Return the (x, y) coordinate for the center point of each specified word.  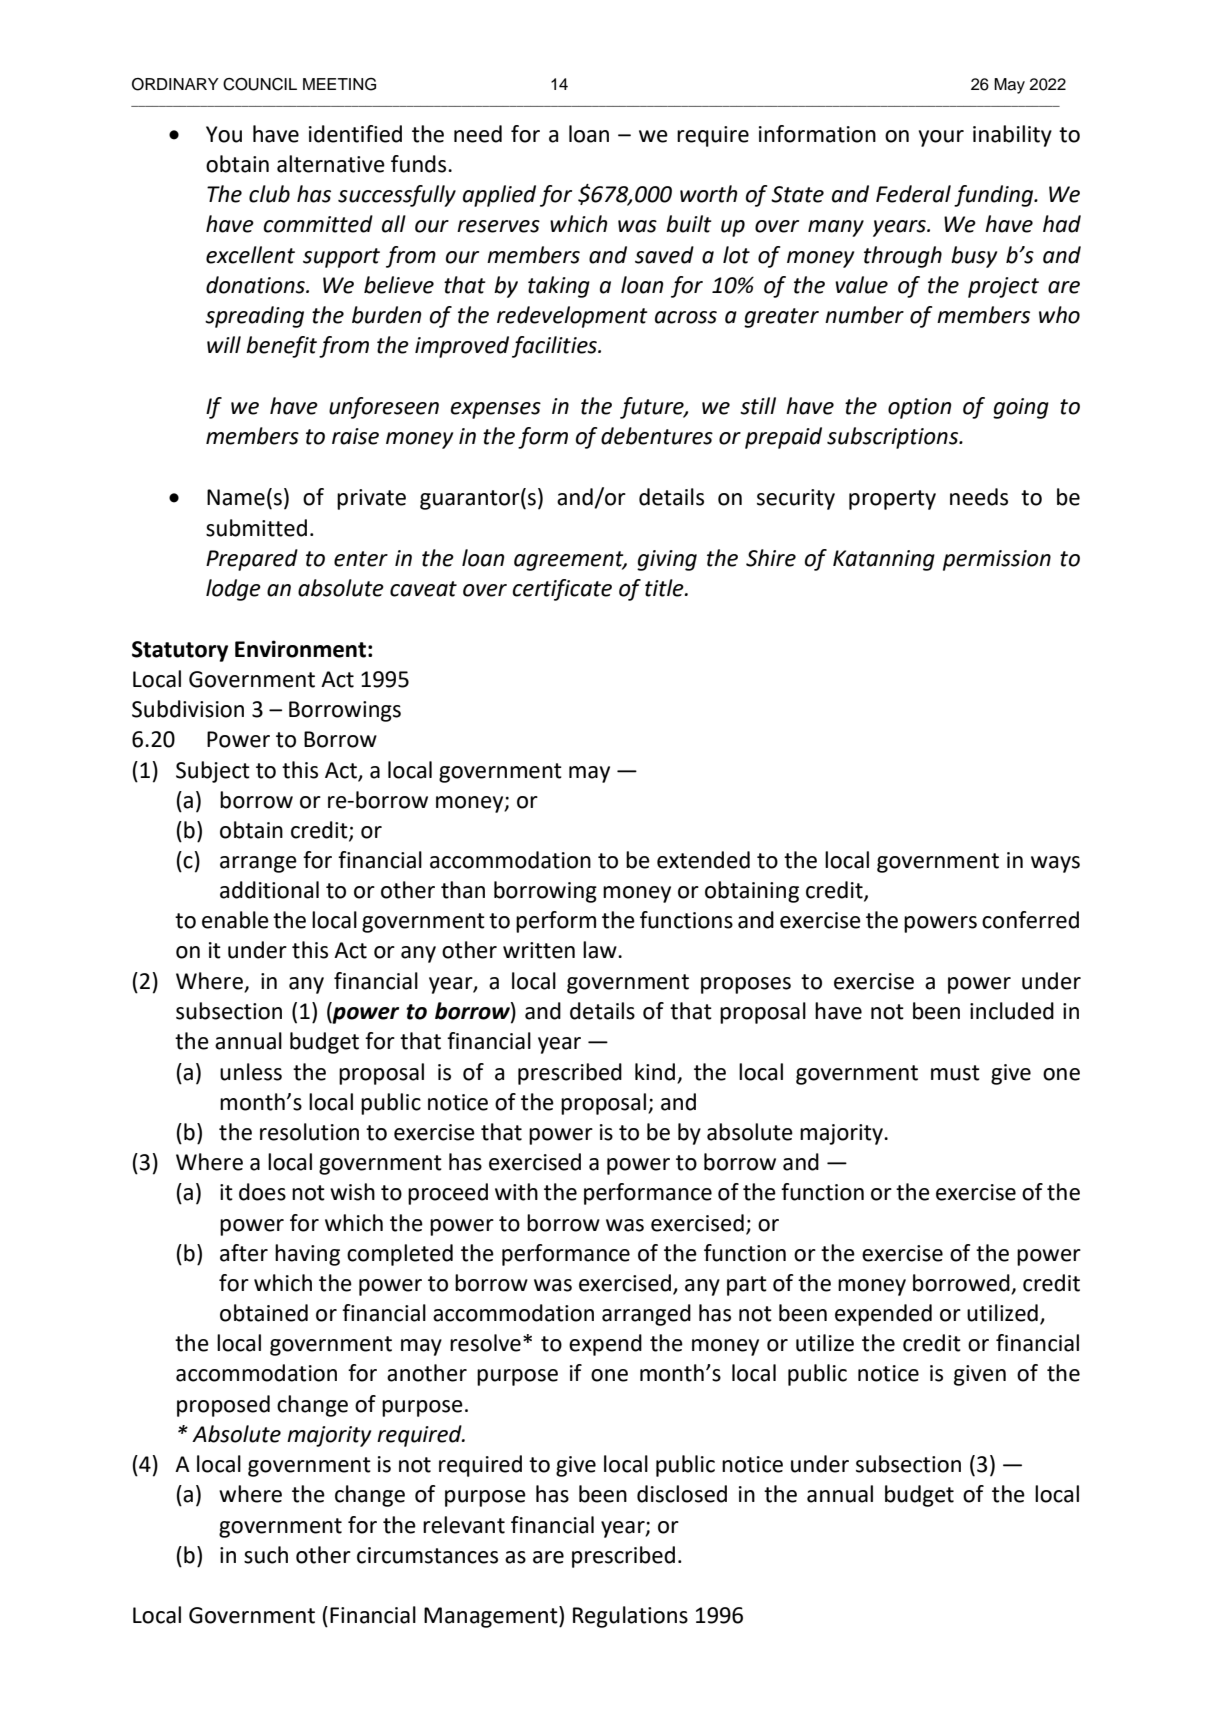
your (941, 138)
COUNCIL (260, 84)
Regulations (630, 1617)
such (266, 1555)
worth (708, 194)
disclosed (682, 1494)
